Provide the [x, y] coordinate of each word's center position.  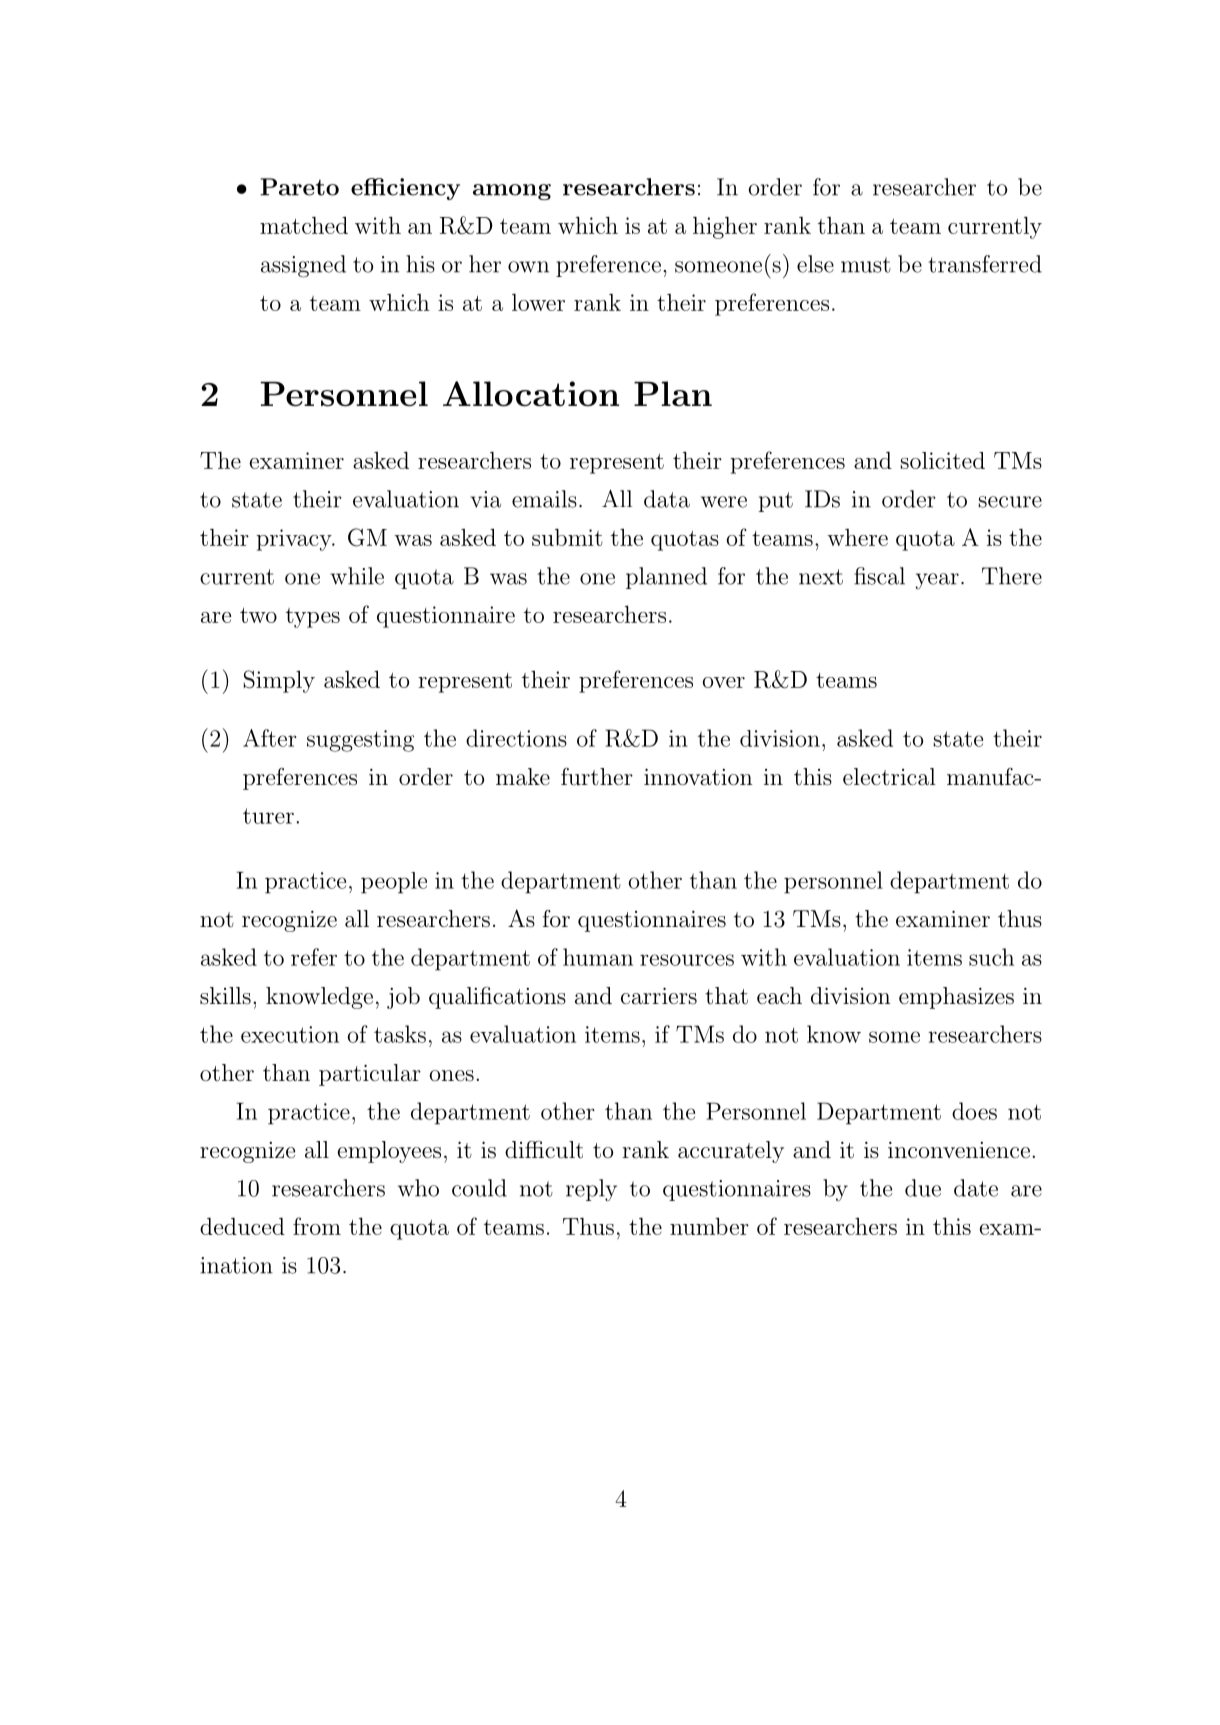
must [866, 265]
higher [725, 228]
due [923, 1188]
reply [591, 1190]
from [317, 1226]
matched [304, 225]
